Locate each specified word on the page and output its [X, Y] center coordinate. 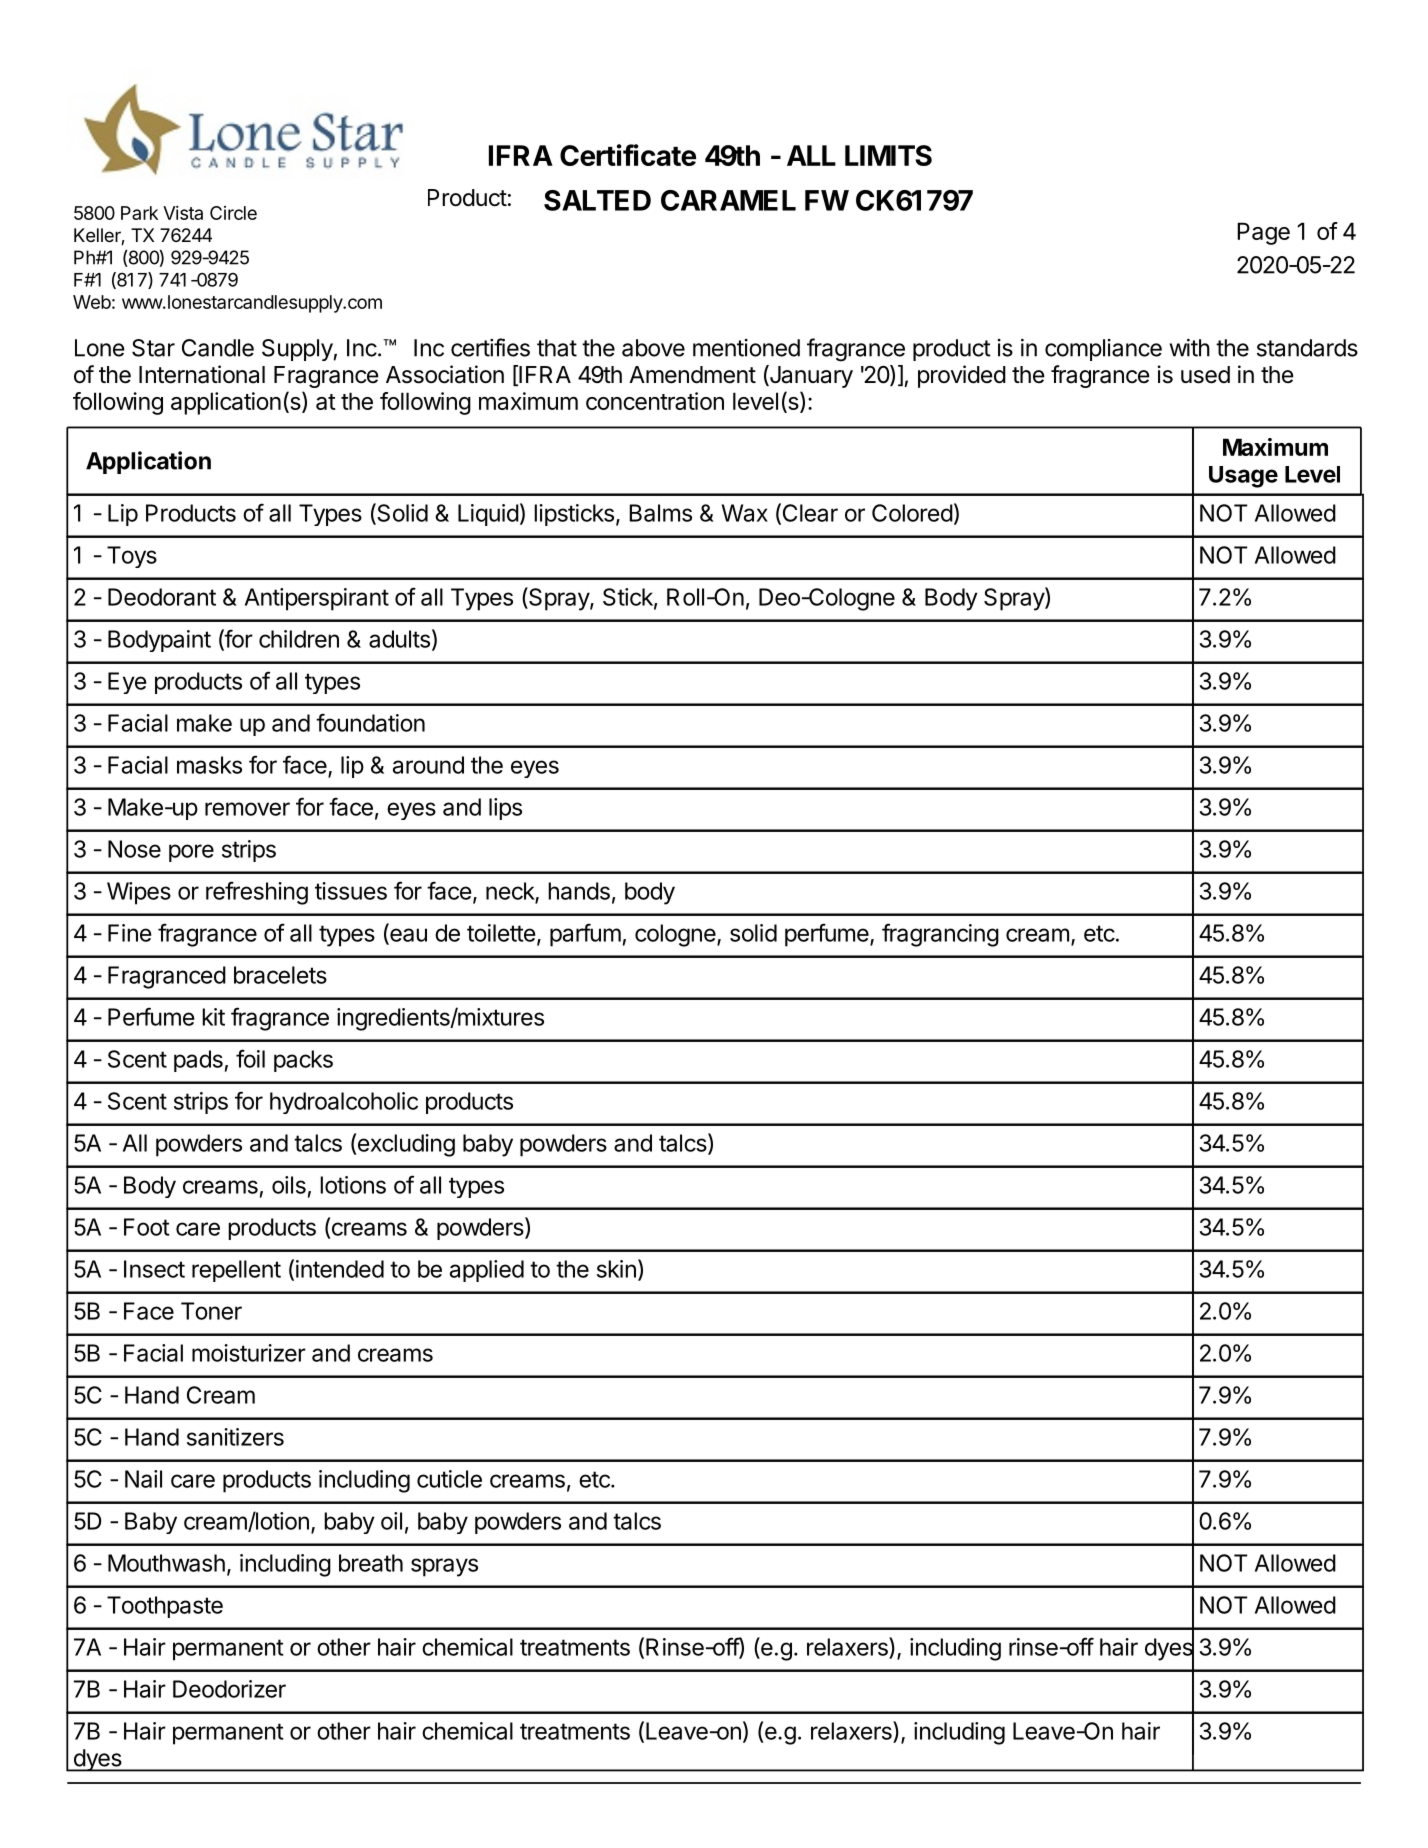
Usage [1243, 477]
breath [371, 1563]
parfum [585, 935]
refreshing [257, 893]
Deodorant [162, 597]
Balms [660, 513]
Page [1263, 233]
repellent [236, 1271]
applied [487, 1271]
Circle [233, 213]
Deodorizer [229, 1689]
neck [511, 892]
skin [616, 1269]
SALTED [597, 200]
